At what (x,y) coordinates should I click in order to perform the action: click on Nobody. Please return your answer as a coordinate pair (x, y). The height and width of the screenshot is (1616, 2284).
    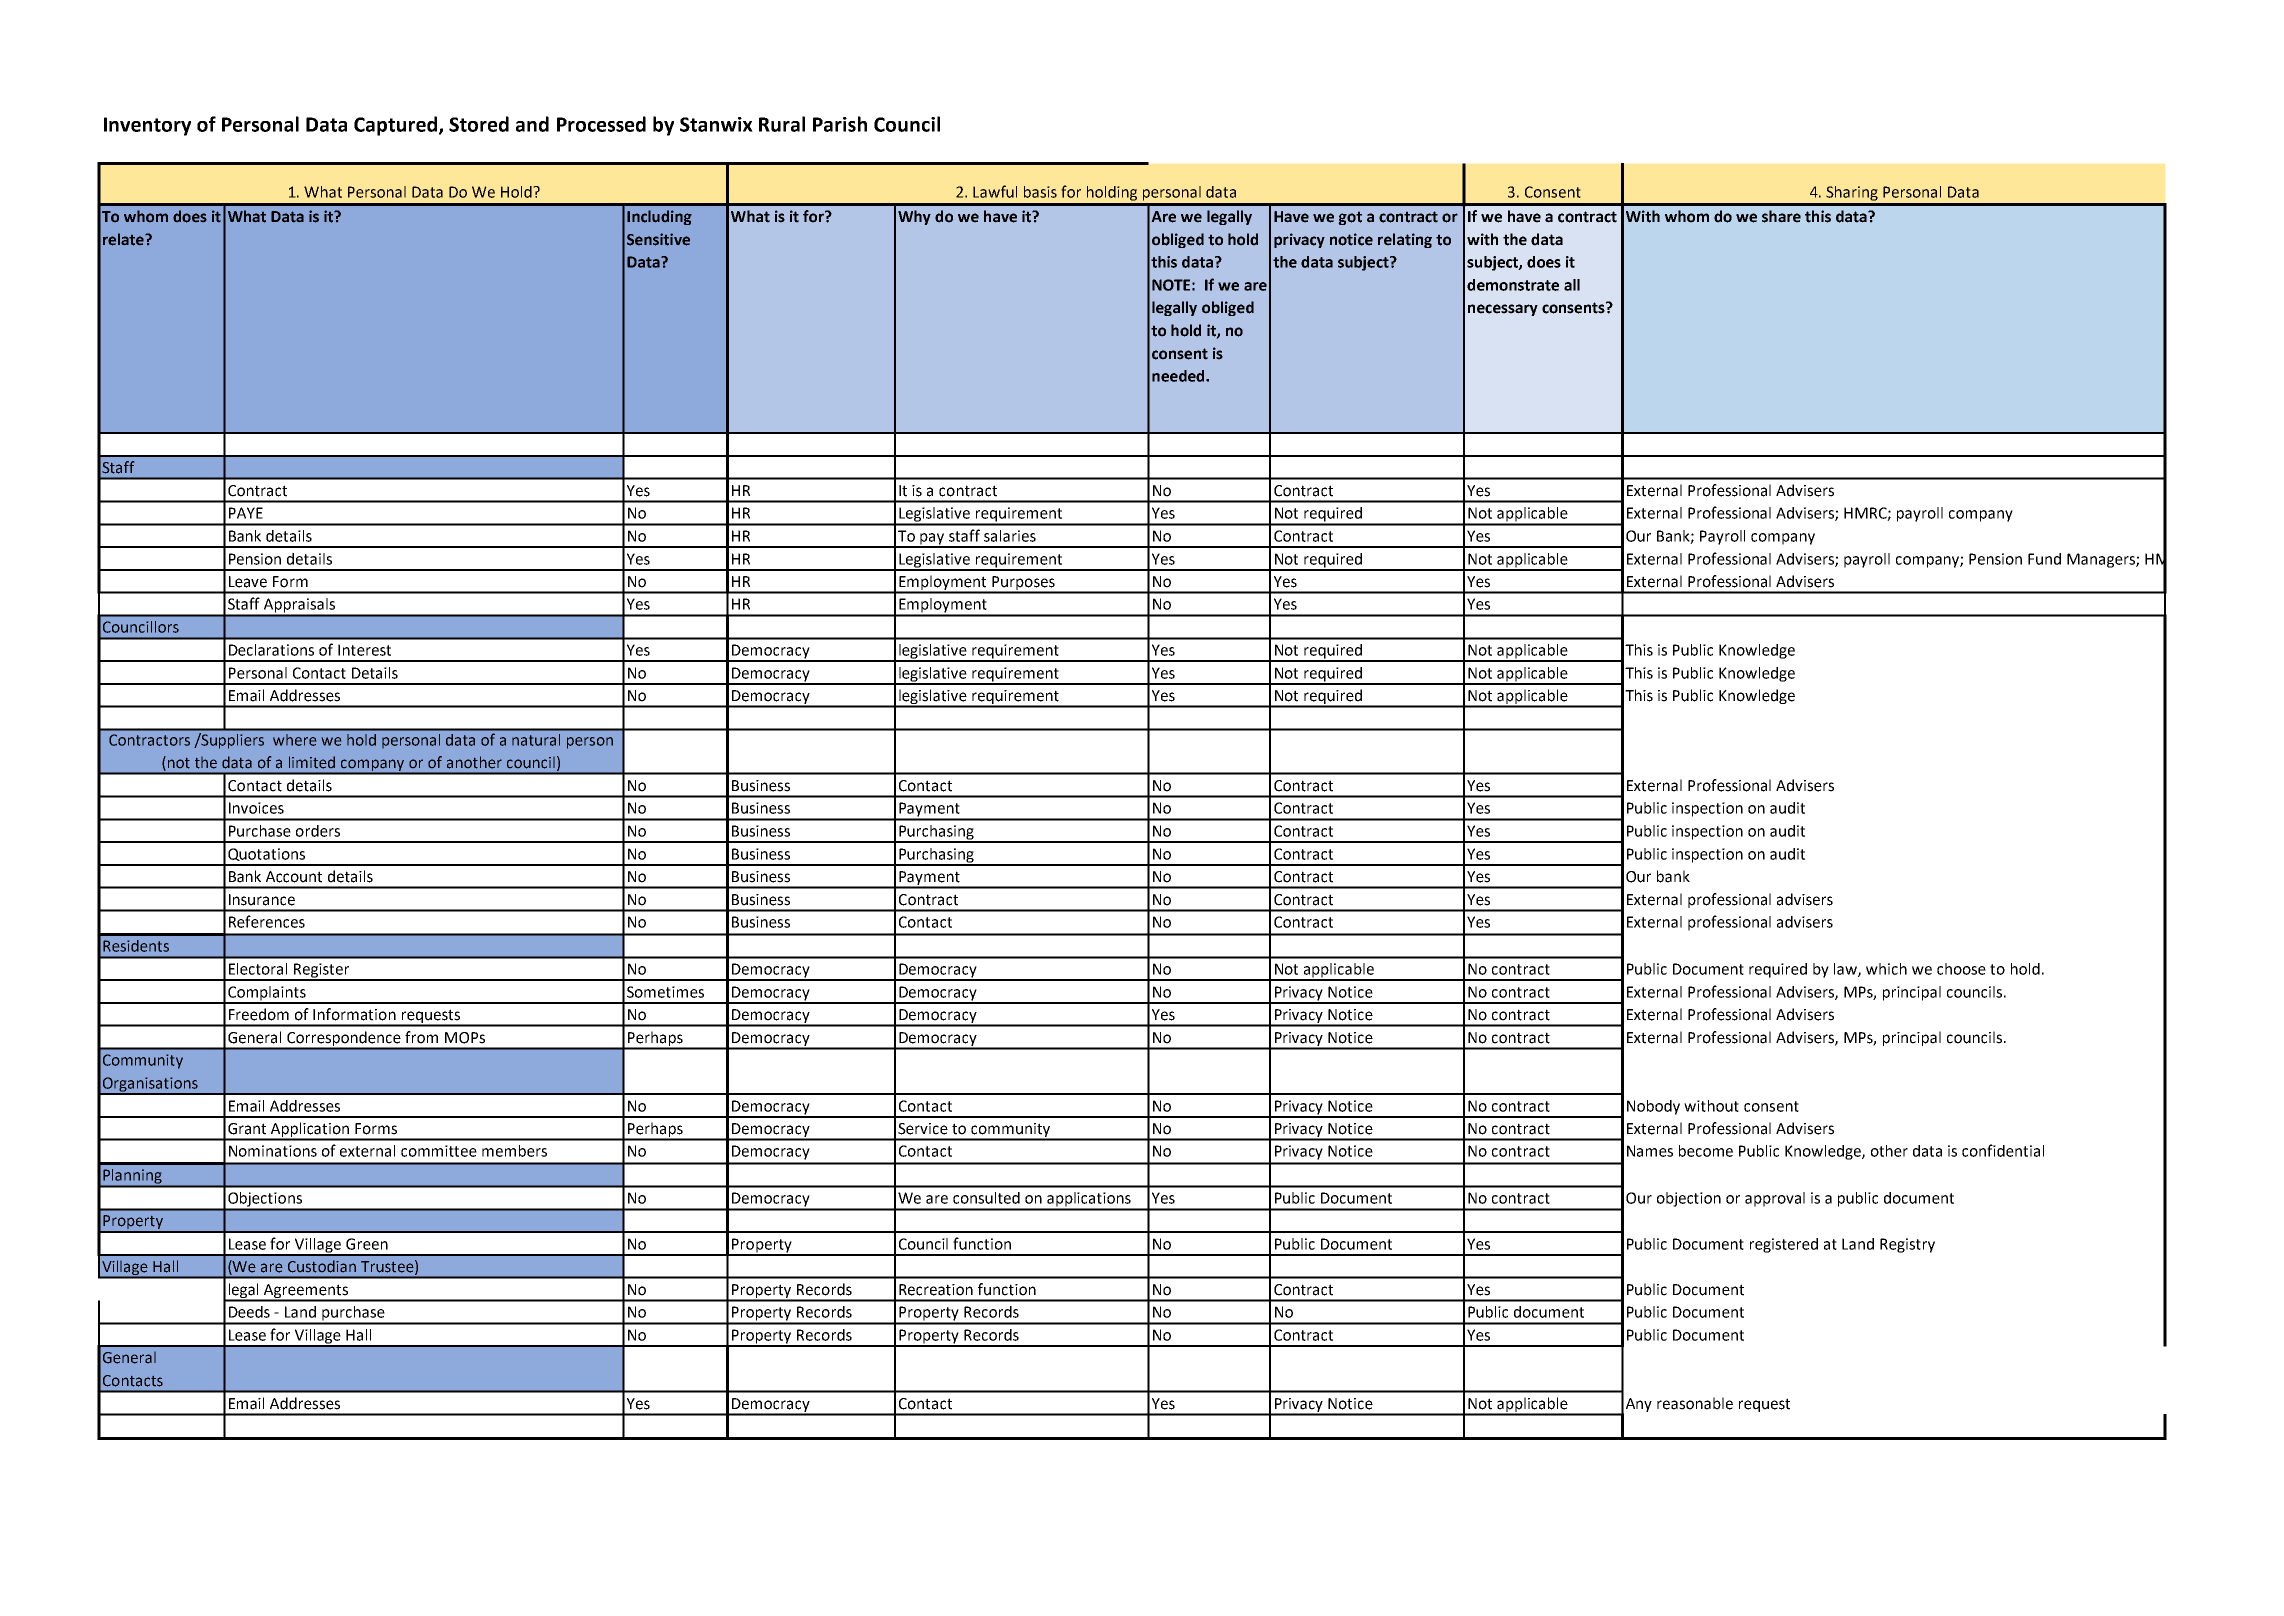
    Looking at the image, I should click on (1653, 1107).
